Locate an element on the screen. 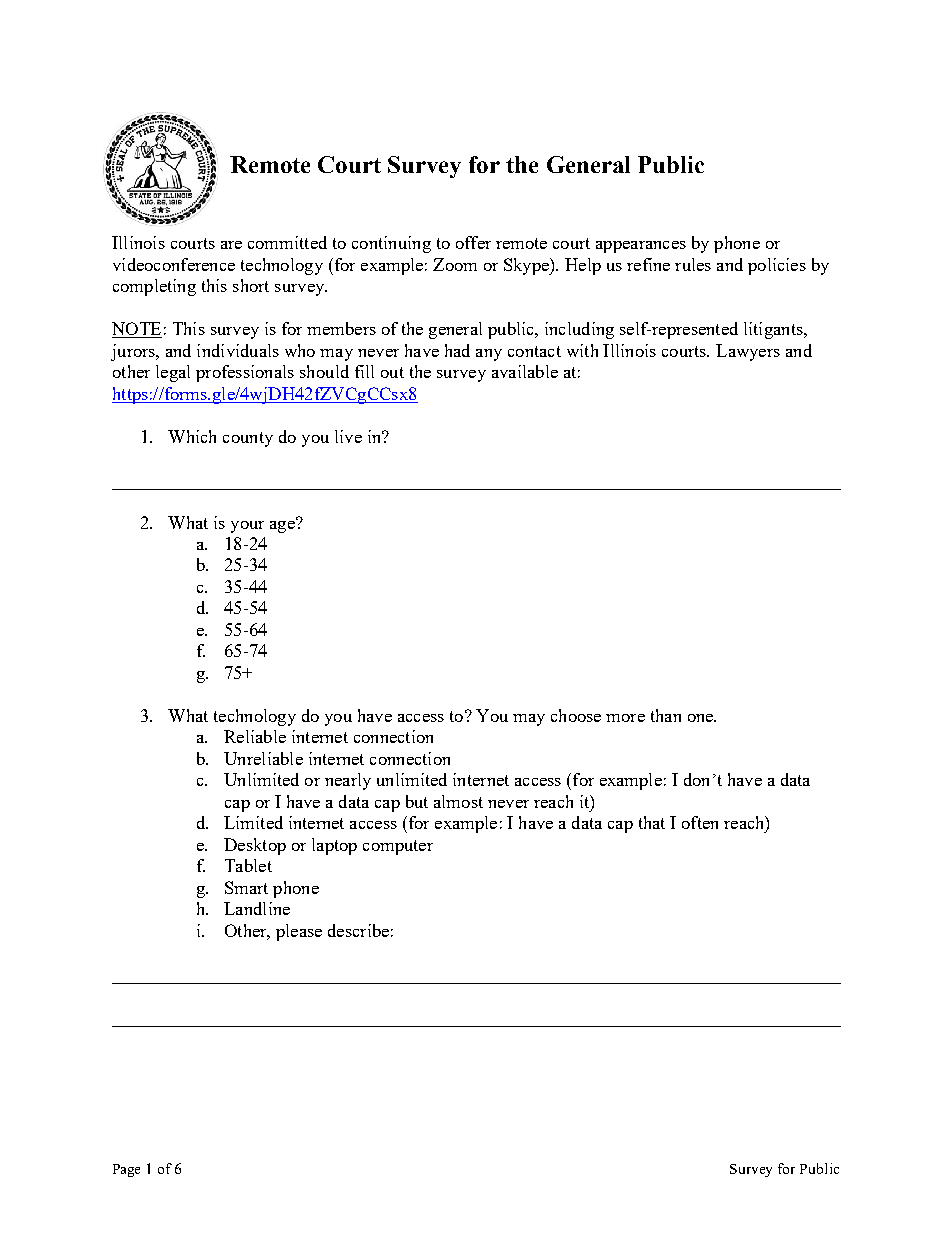  Page is located at coordinates (126, 1170).
